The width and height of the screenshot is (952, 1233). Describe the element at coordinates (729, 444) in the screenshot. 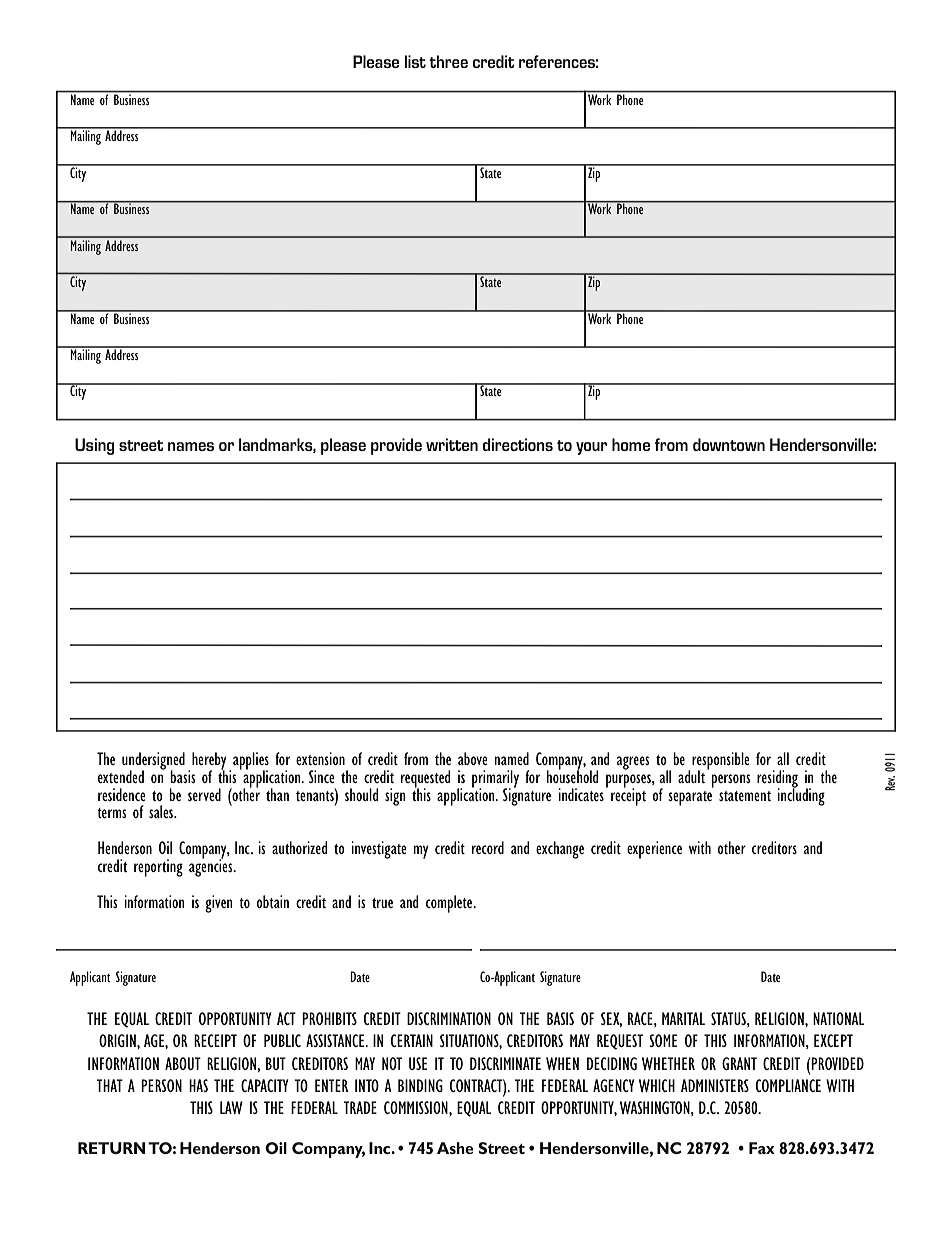

I see `downtown` at that location.
